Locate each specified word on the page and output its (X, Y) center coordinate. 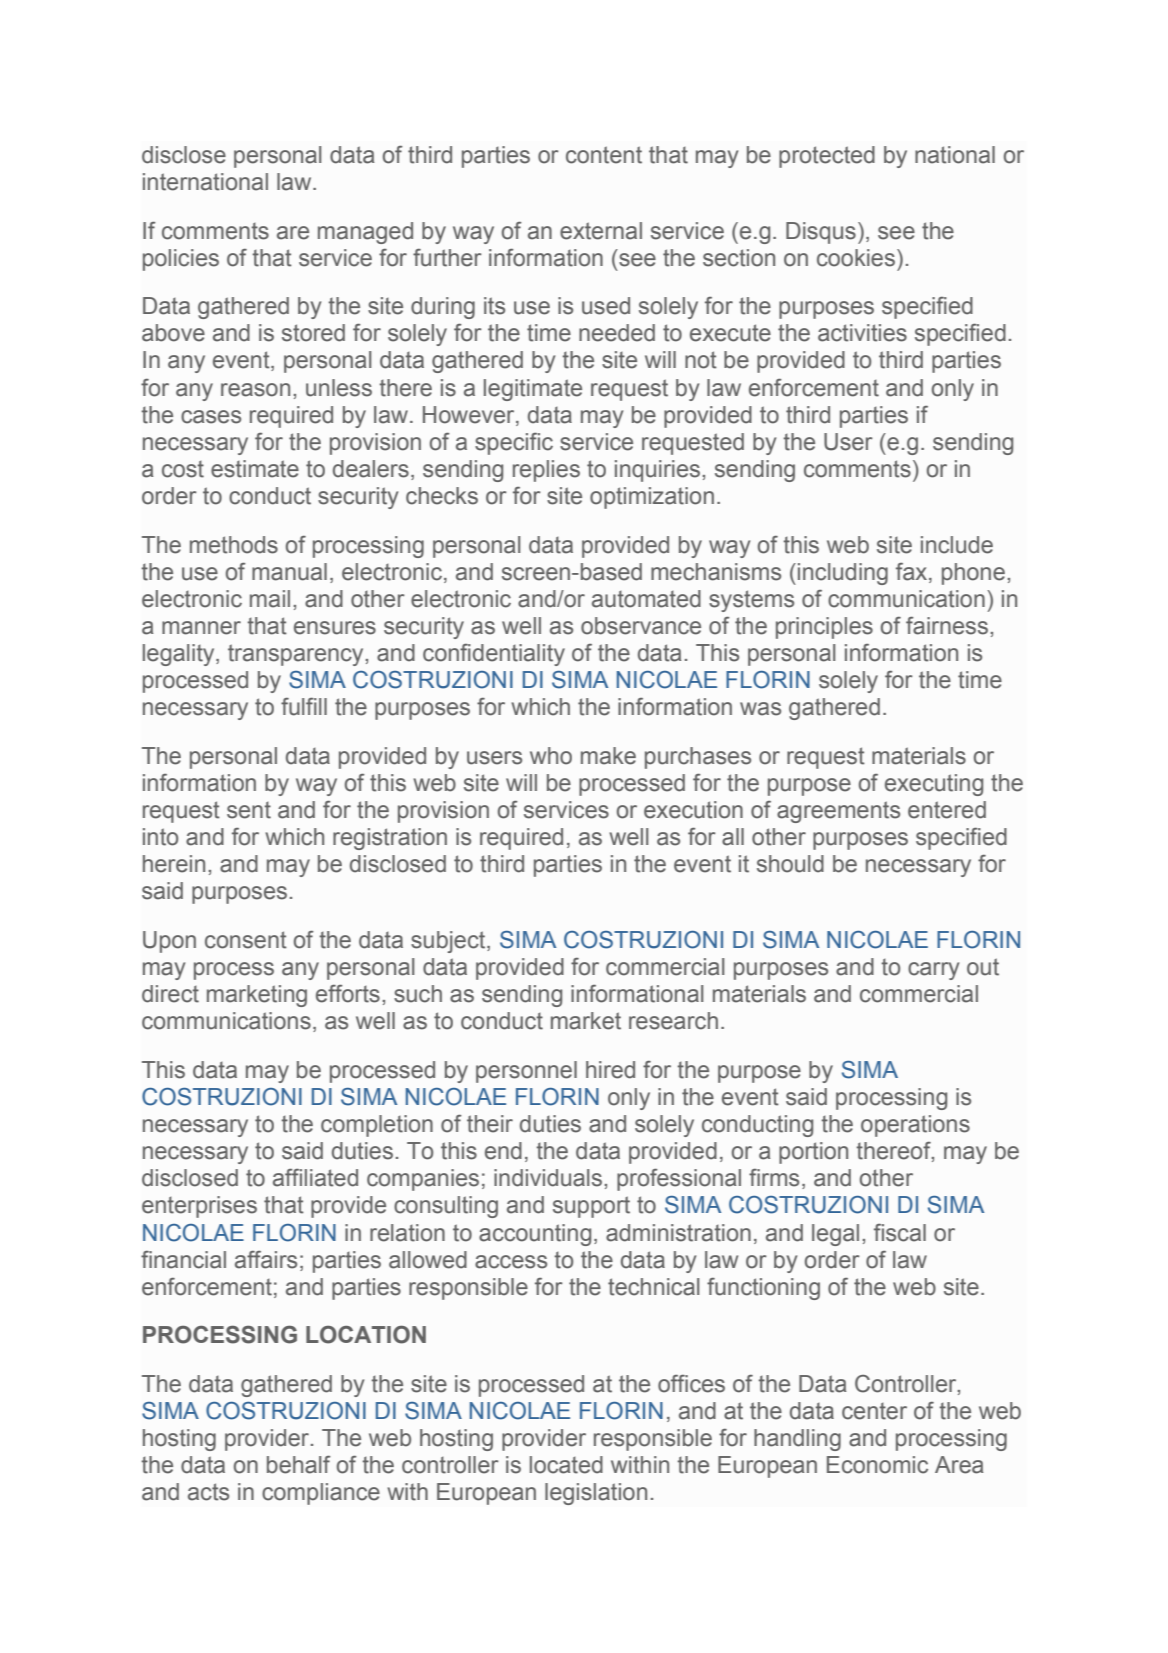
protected (827, 157)
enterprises (199, 1207)
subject (449, 942)
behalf (299, 1465)
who (551, 756)
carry (933, 971)
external (601, 231)
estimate (255, 469)
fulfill (304, 707)
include (957, 545)
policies (181, 260)
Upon (169, 942)
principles (824, 628)
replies (546, 471)
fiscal (900, 1233)
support (591, 1207)
